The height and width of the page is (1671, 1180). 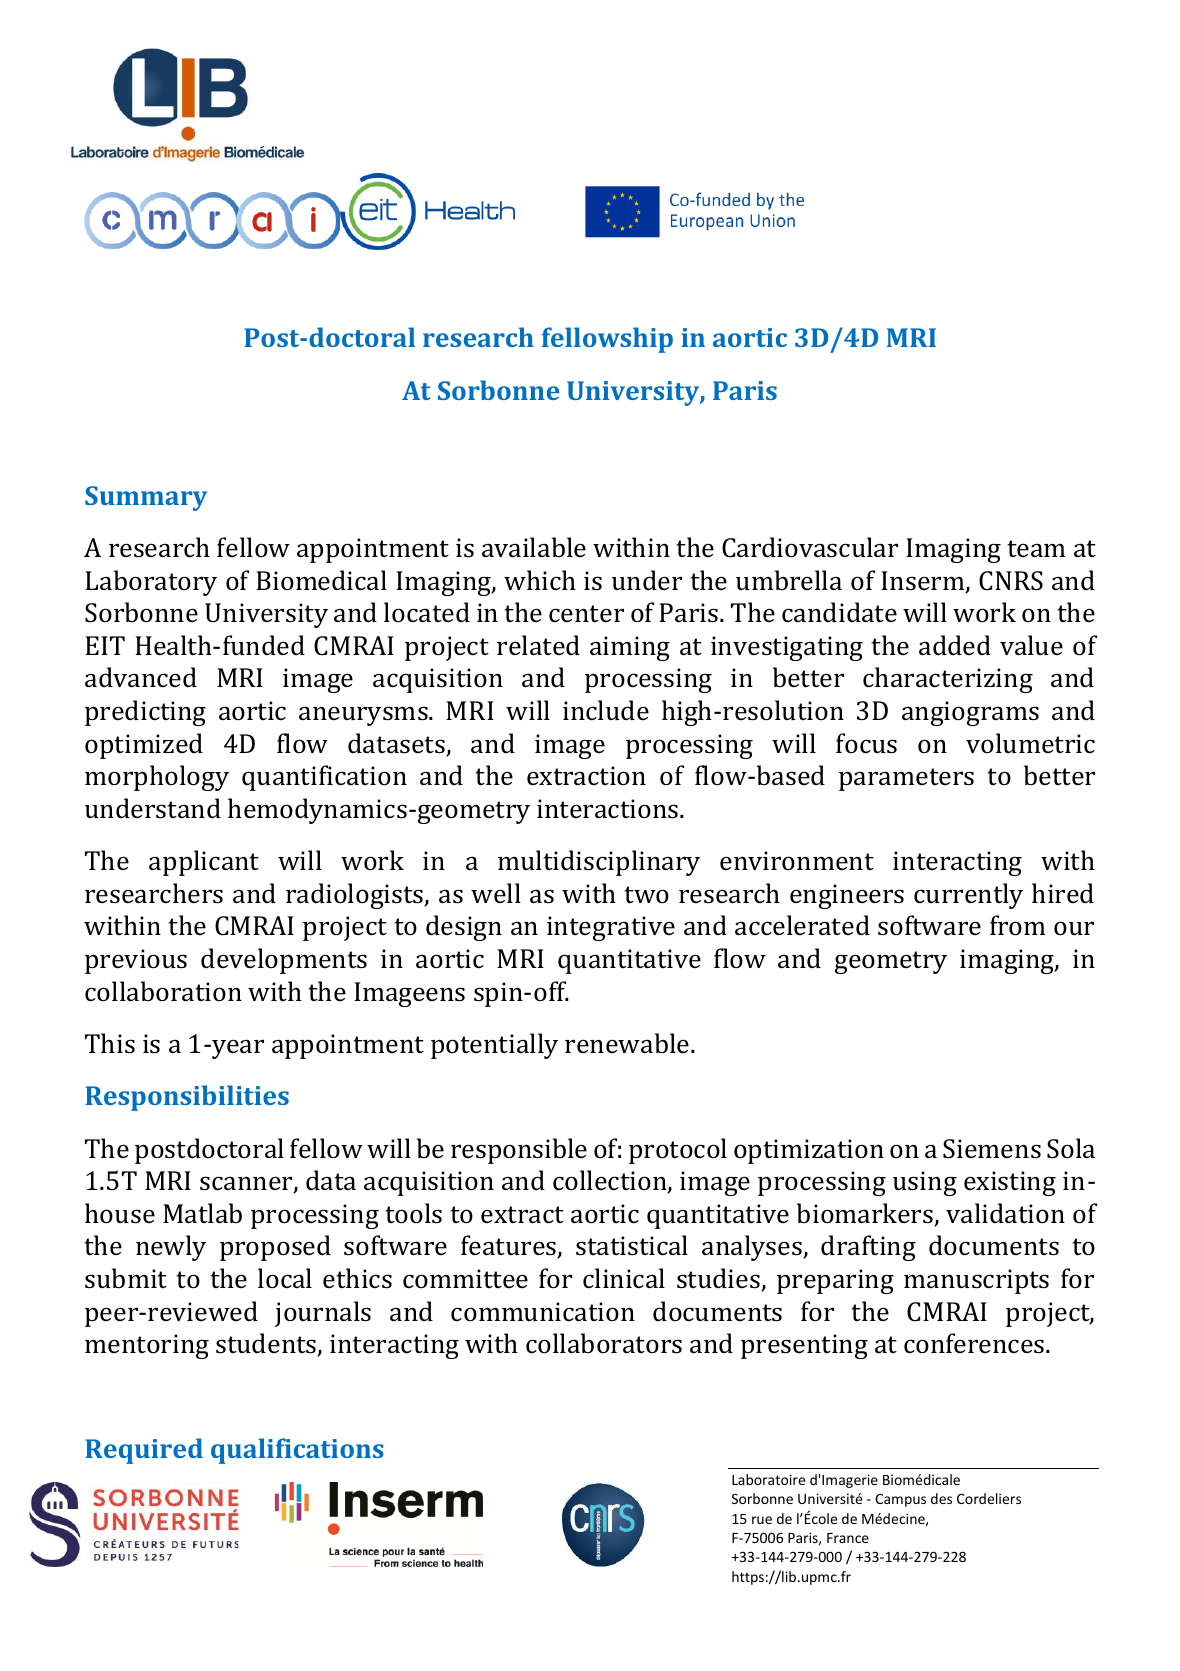 What do you see at coordinates (204, 863) in the page?
I see `applicant` at bounding box center [204, 863].
